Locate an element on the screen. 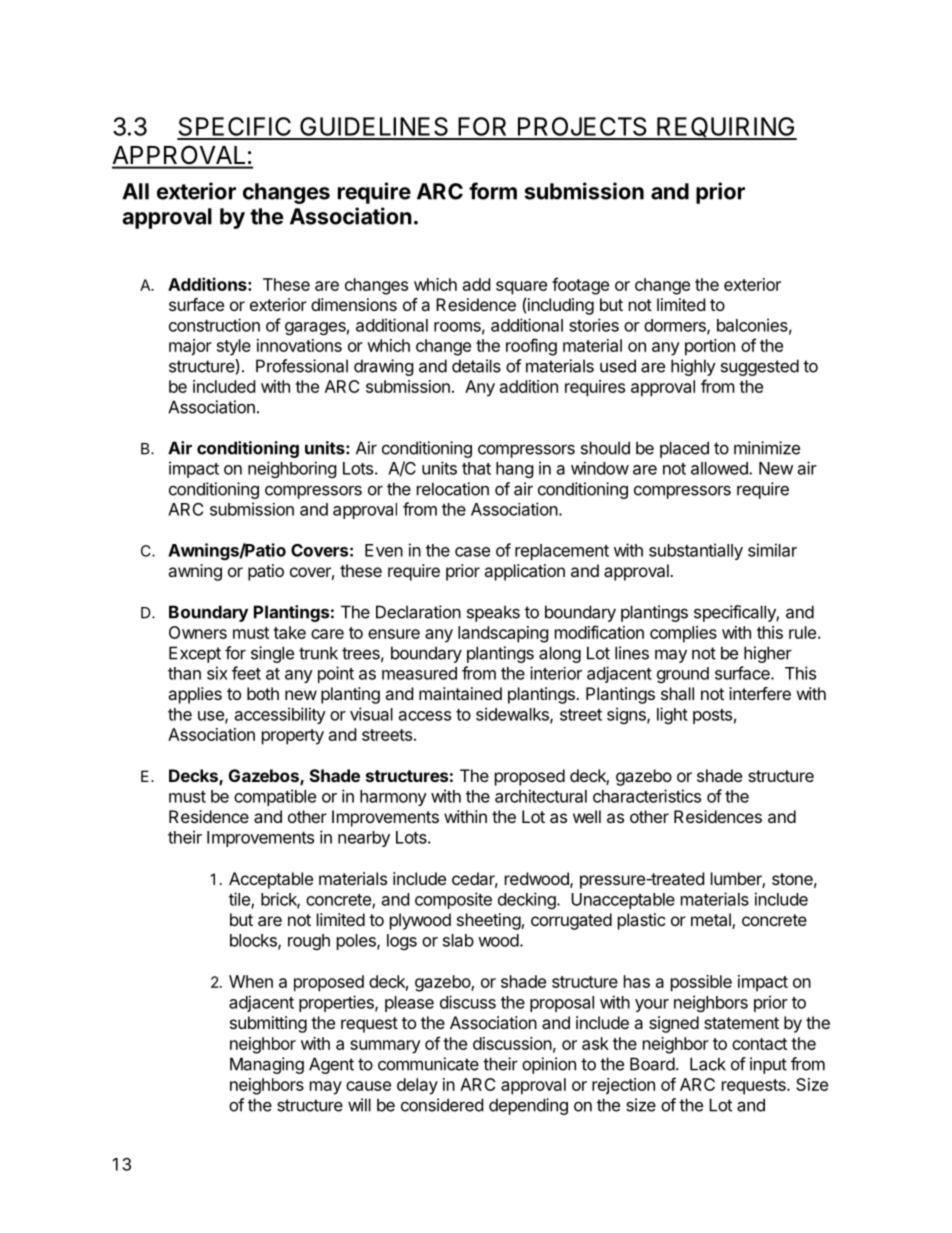 The width and height of the screenshot is (952, 1233). depending is located at coordinates (528, 1106).
